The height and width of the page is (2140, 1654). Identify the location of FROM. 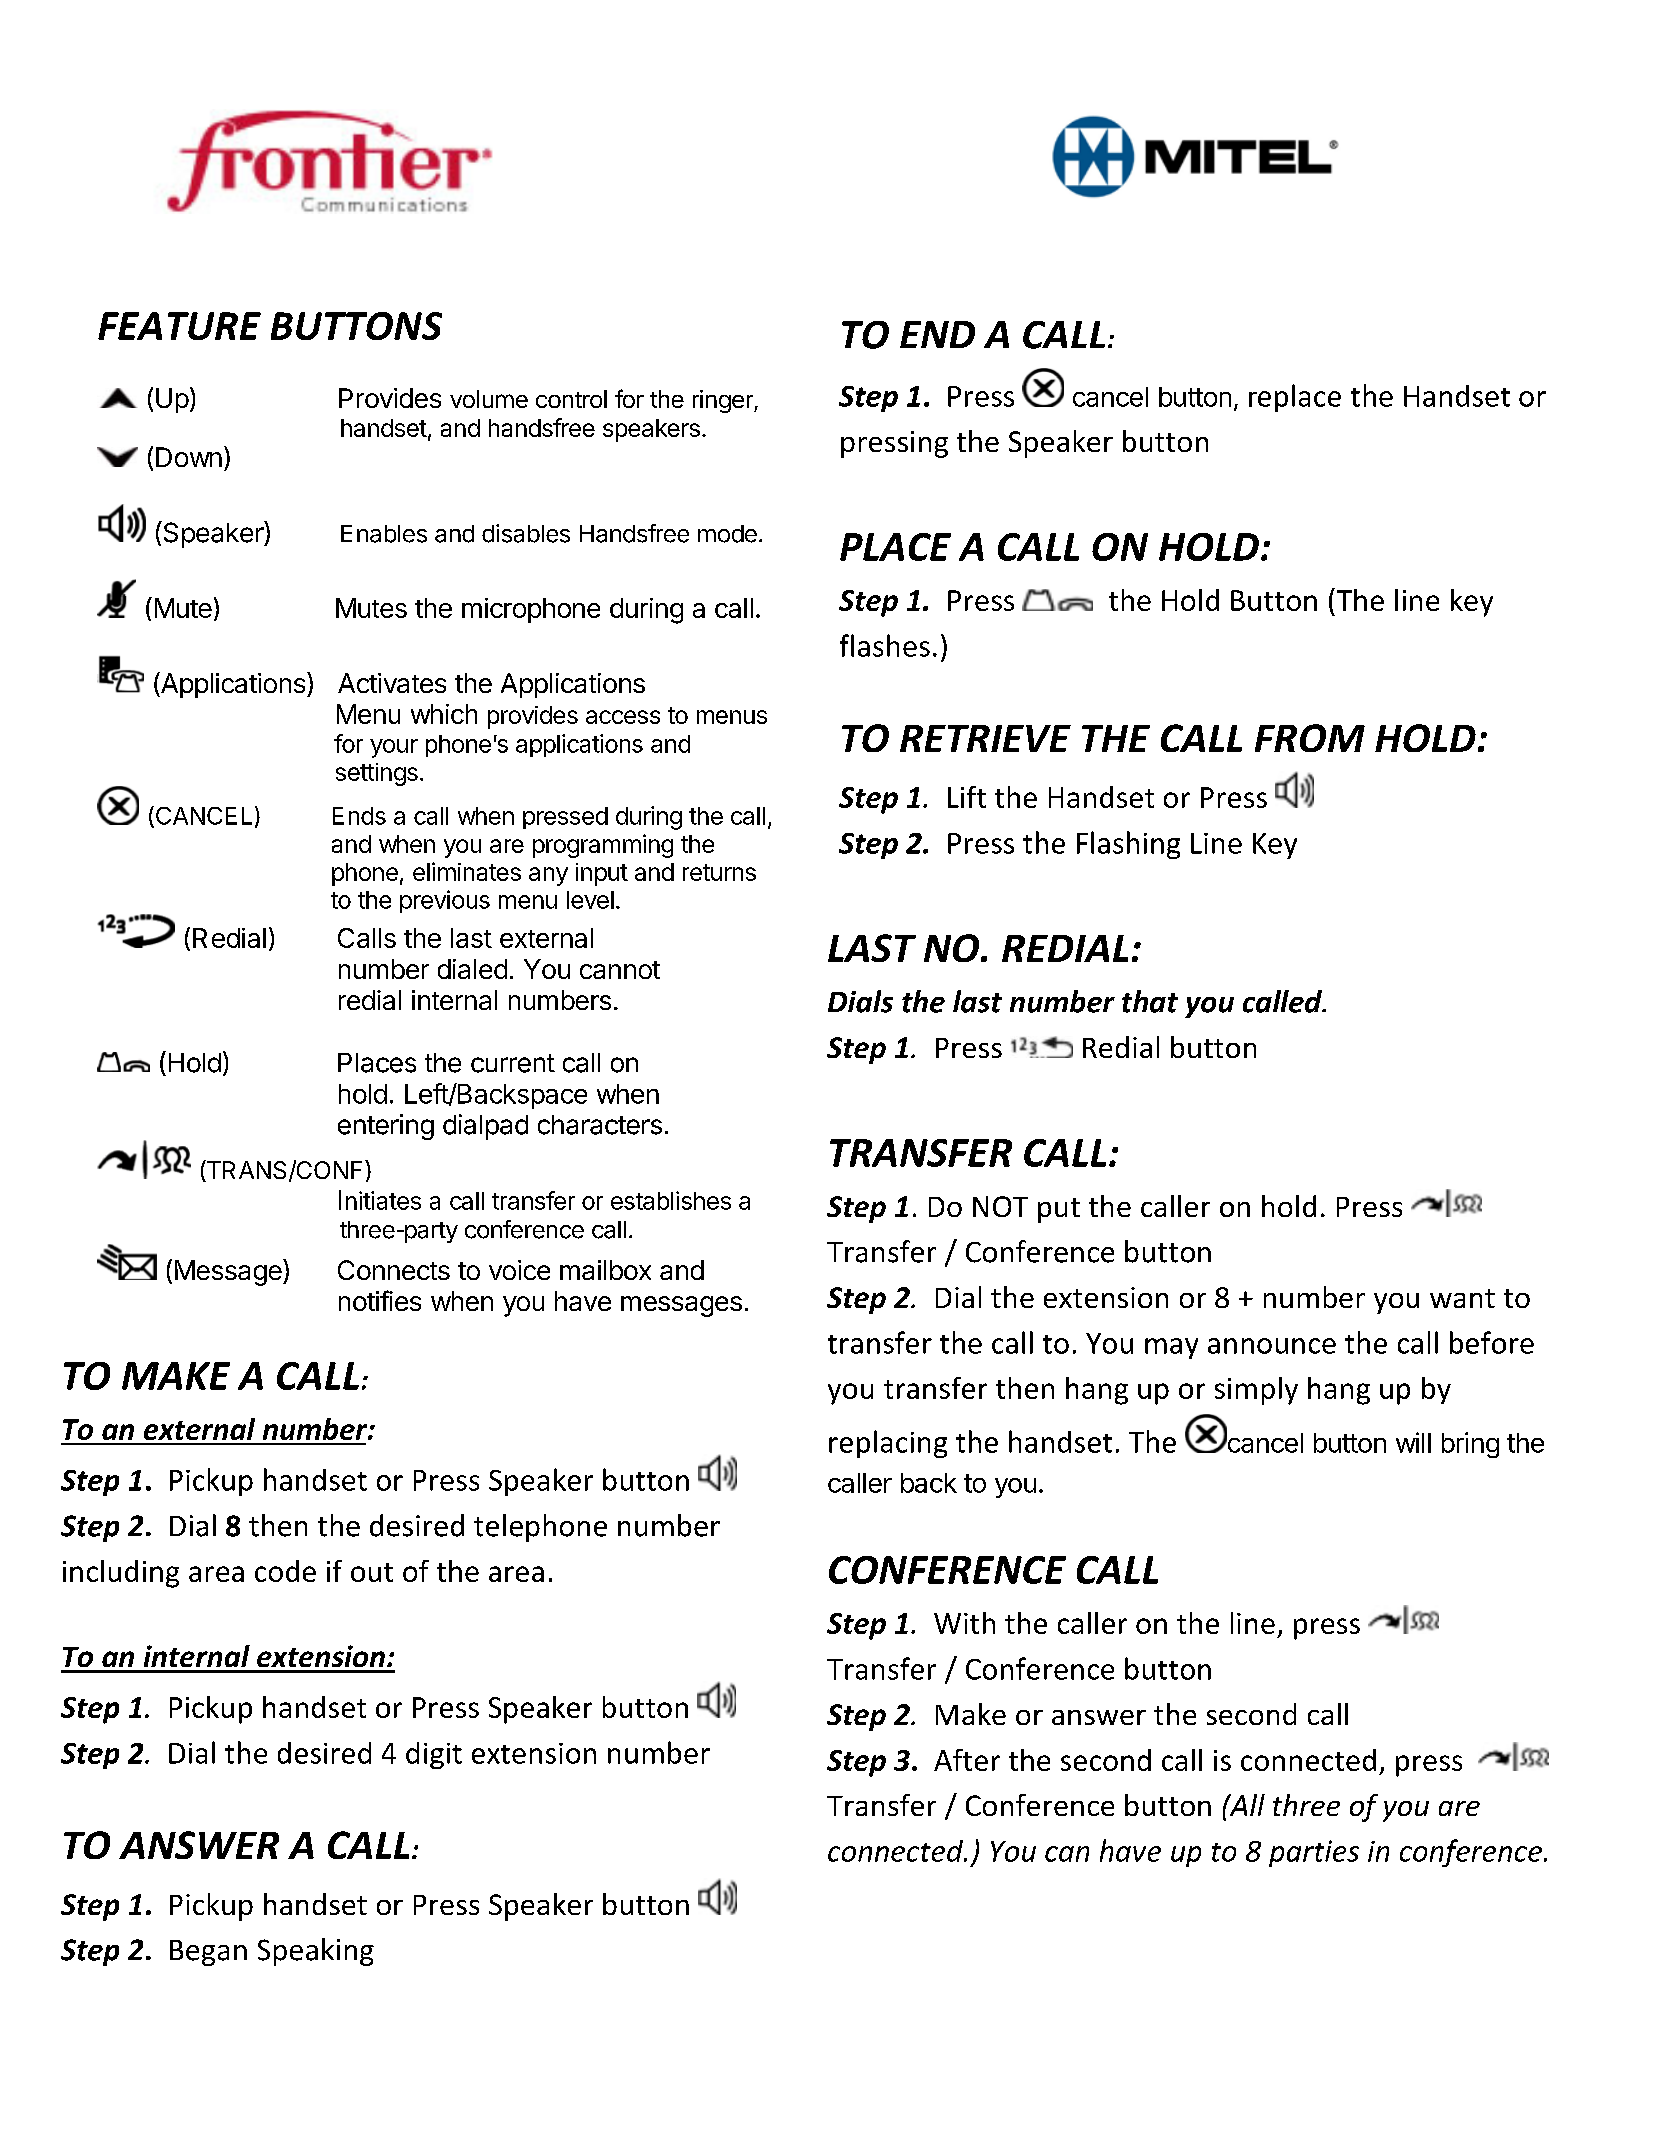
(1310, 738).
